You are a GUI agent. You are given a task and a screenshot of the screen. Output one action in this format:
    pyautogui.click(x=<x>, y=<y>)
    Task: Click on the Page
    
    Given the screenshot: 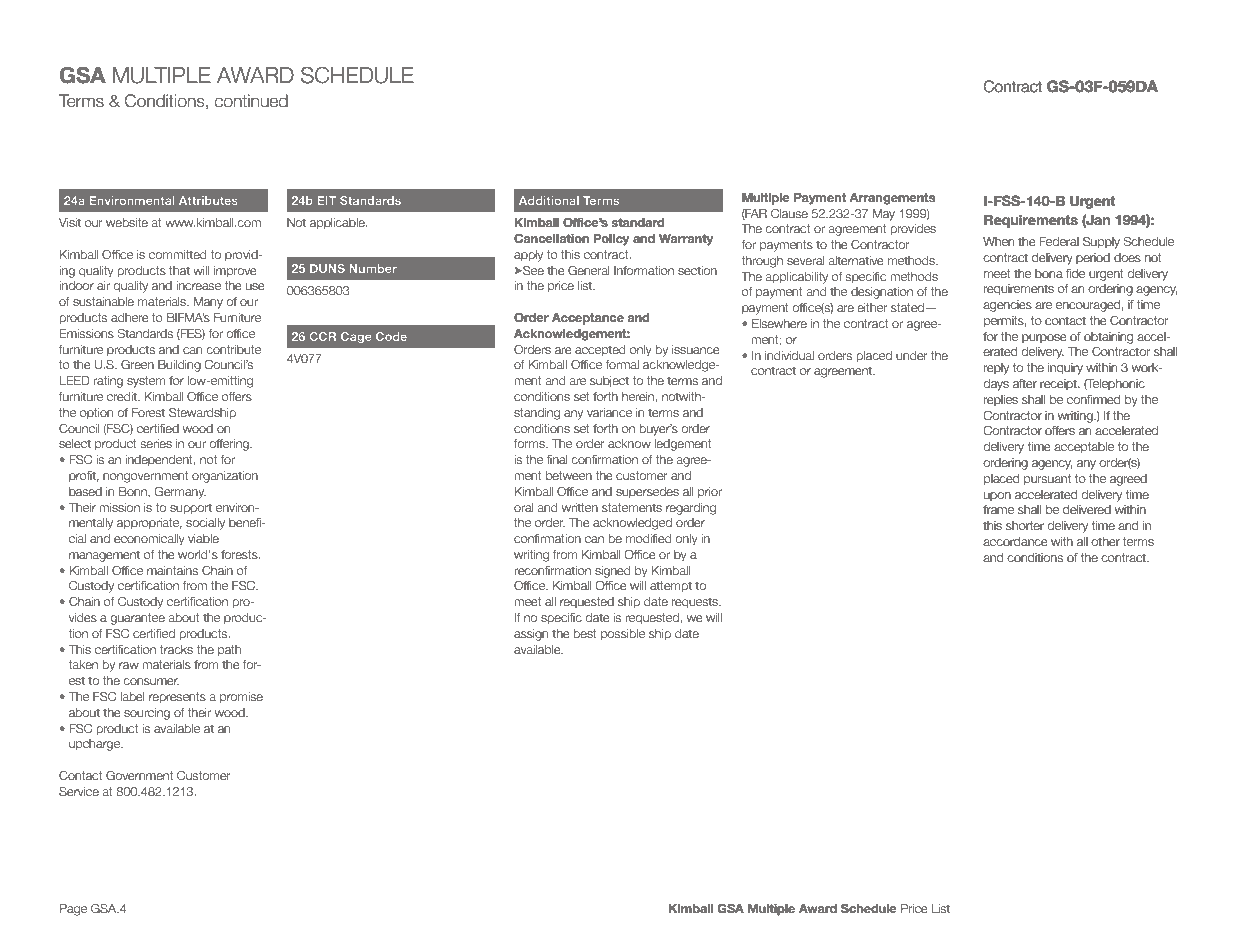 What is the action you would take?
    pyautogui.click(x=73, y=910)
